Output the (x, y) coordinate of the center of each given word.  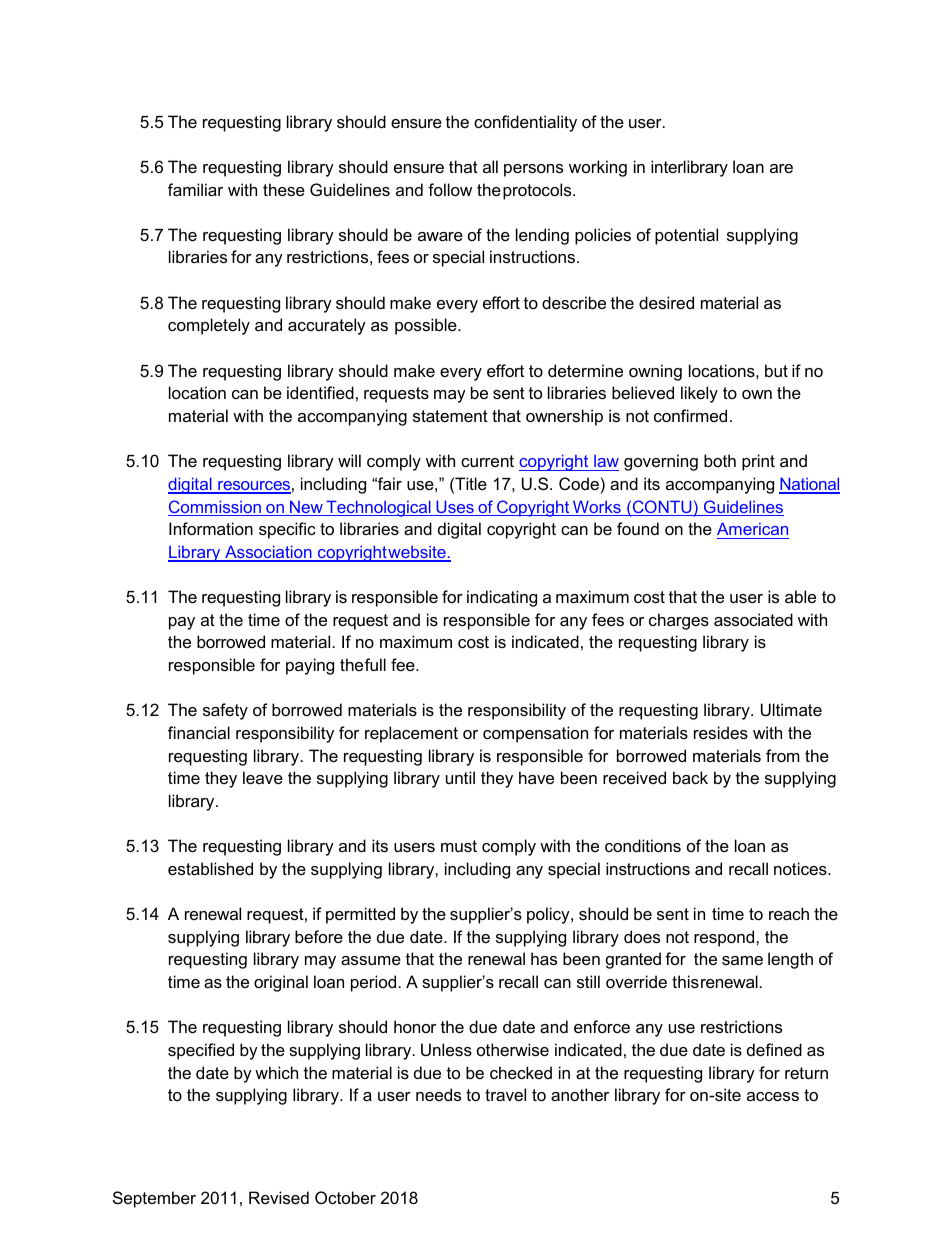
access (773, 1096)
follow (450, 189)
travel (505, 1094)
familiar (195, 189)
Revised (279, 1197)
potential (686, 236)
